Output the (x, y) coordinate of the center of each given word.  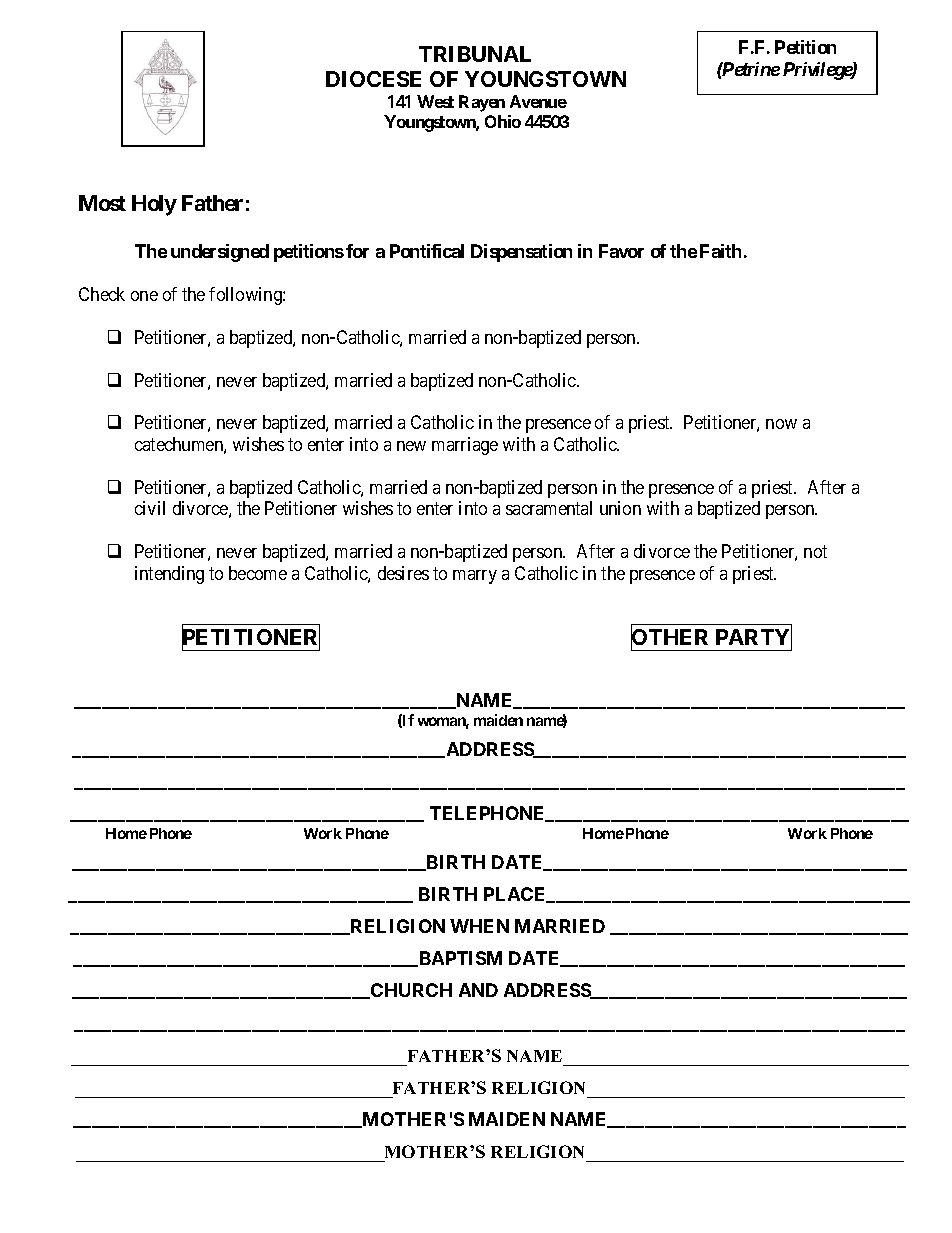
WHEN (479, 926)
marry (475, 577)
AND (478, 990)
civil (150, 508)
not (815, 552)
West (435, 101)
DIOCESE (373, 79)
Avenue (538, 101)
